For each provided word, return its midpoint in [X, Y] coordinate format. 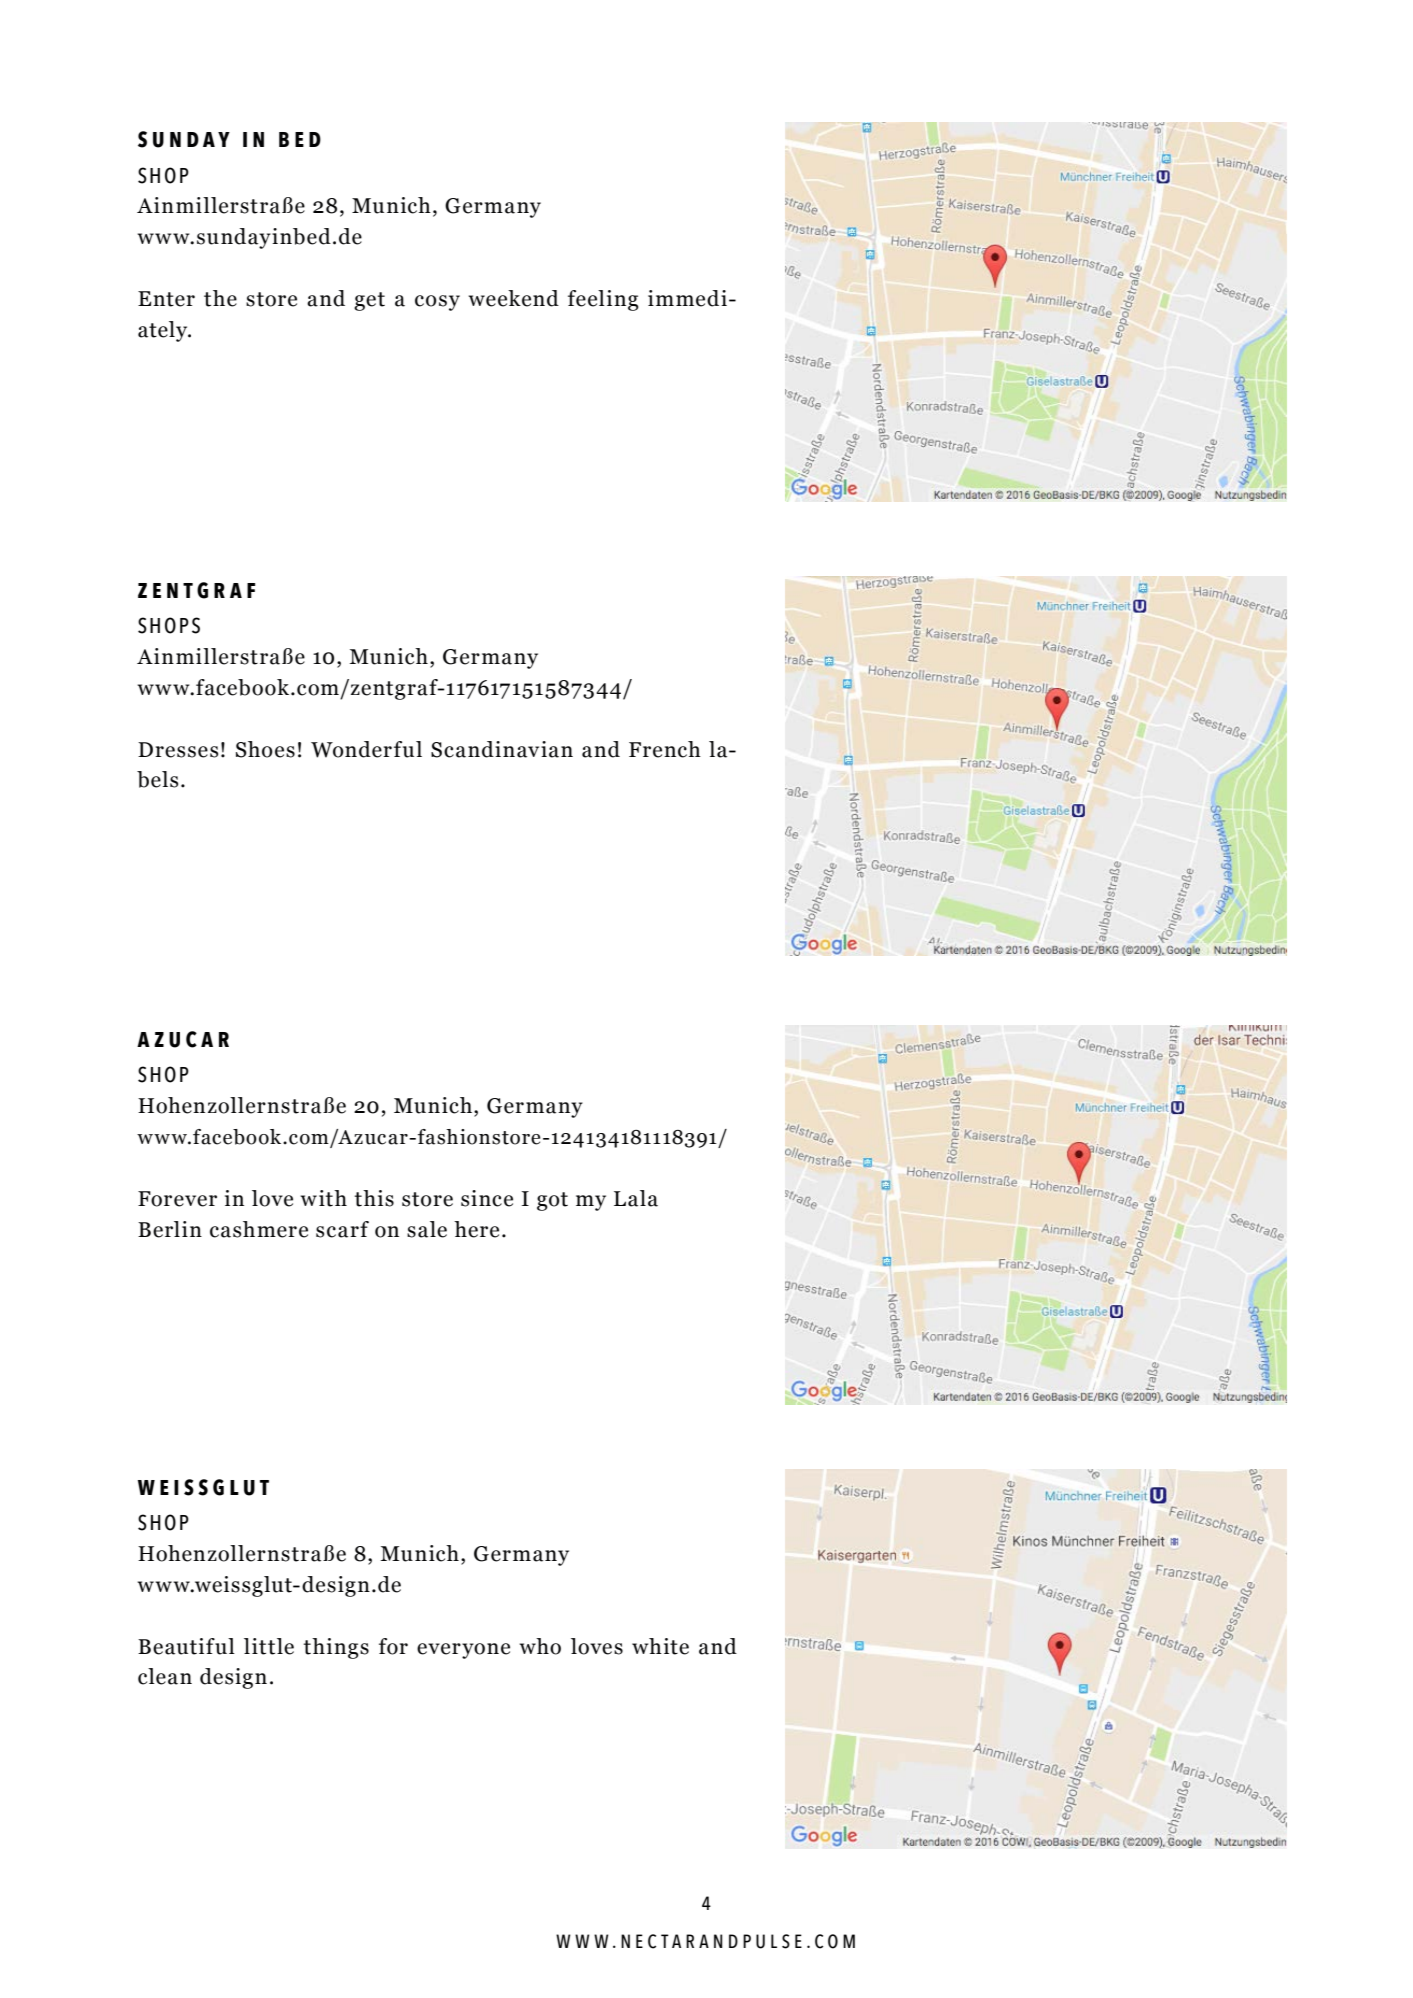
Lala [636, 1198]
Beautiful [186, 1646]
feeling [603, 300]
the [220, 298]
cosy [437, 303]
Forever [177, 1199]
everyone [463, 1651]
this [374, 1198]
